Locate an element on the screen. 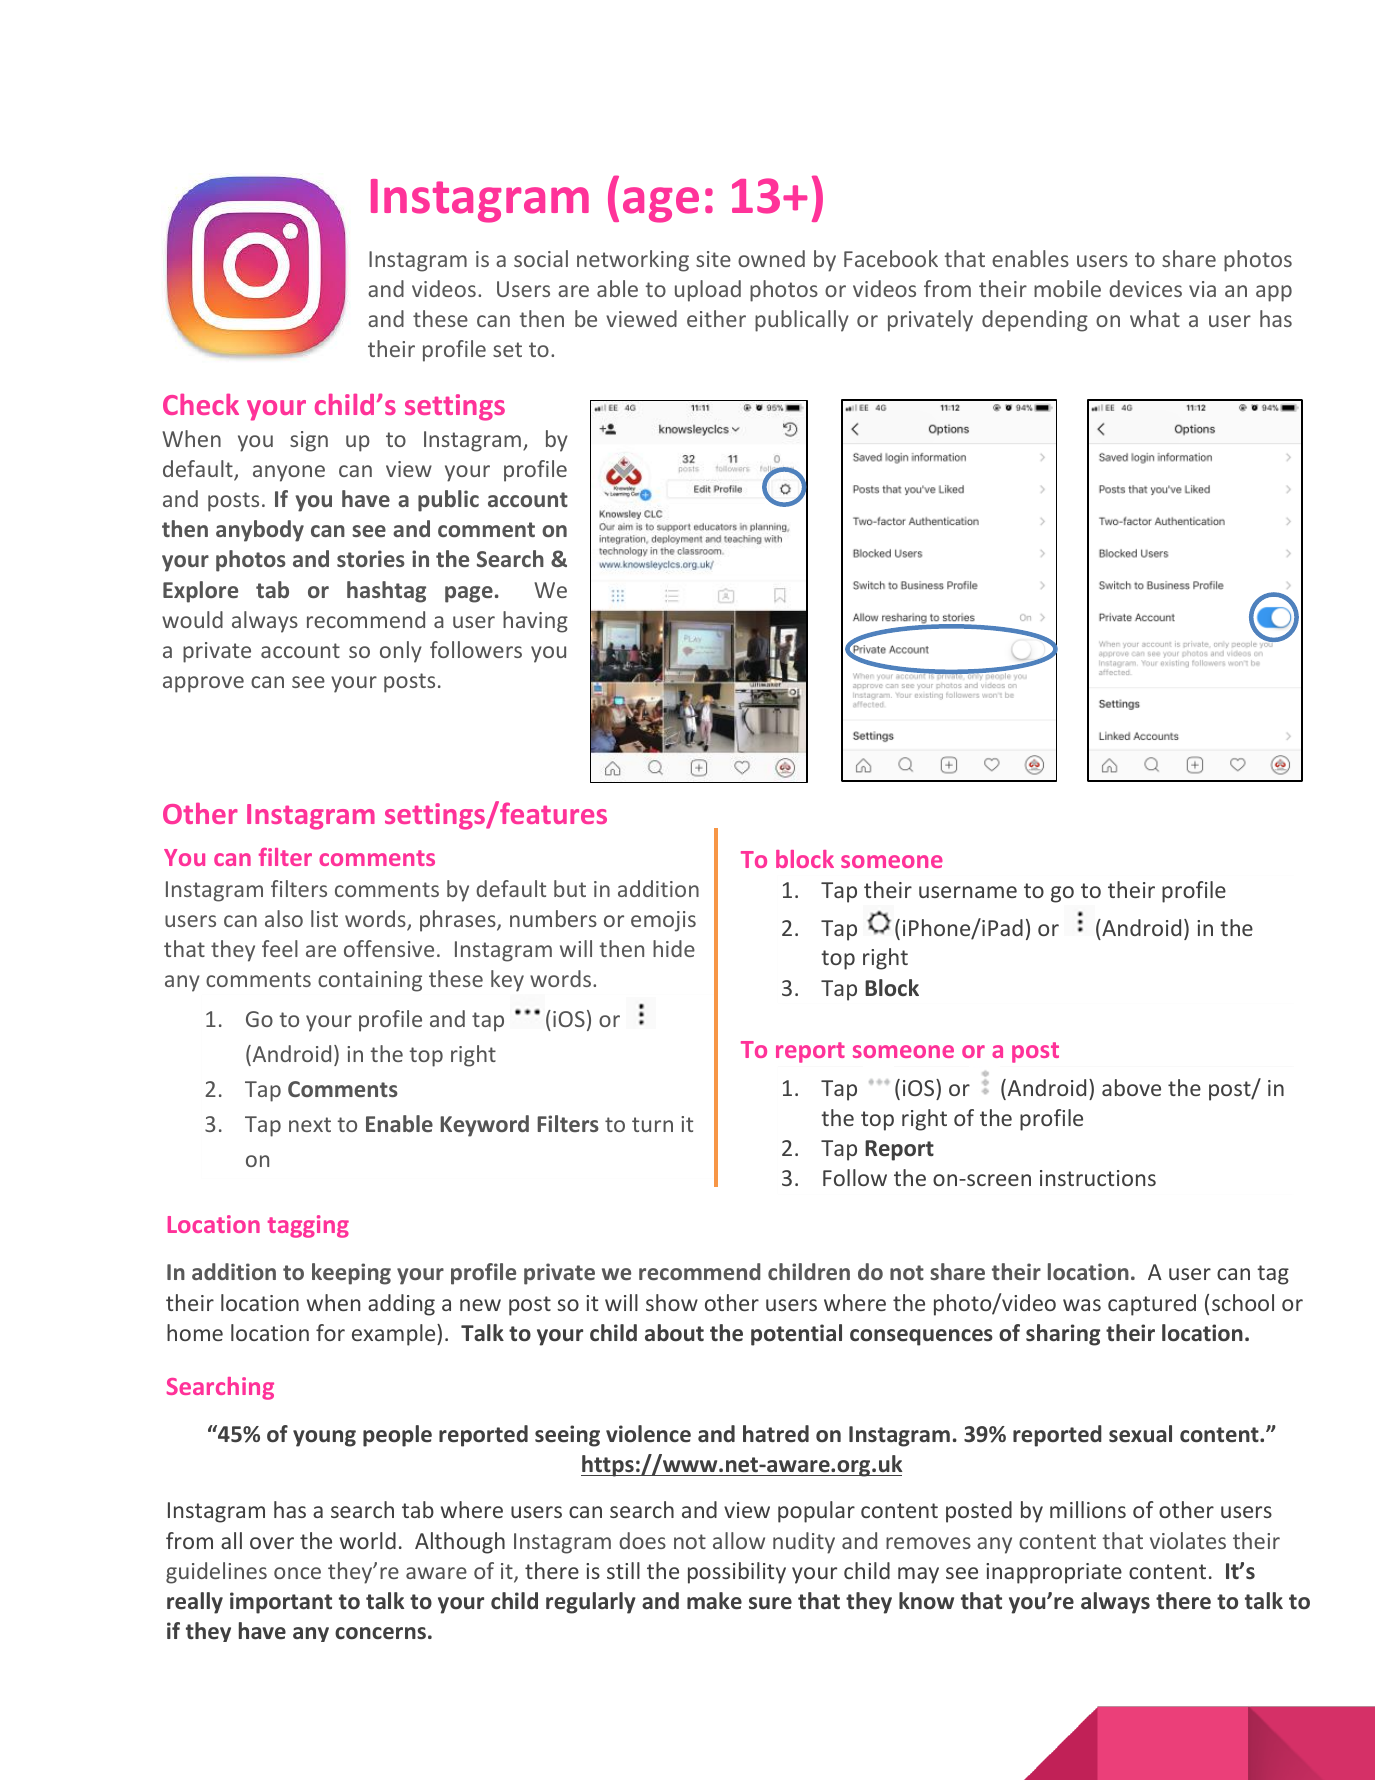 The image size is (1375, 1780). devices is located at coordinates (1145, 288).
